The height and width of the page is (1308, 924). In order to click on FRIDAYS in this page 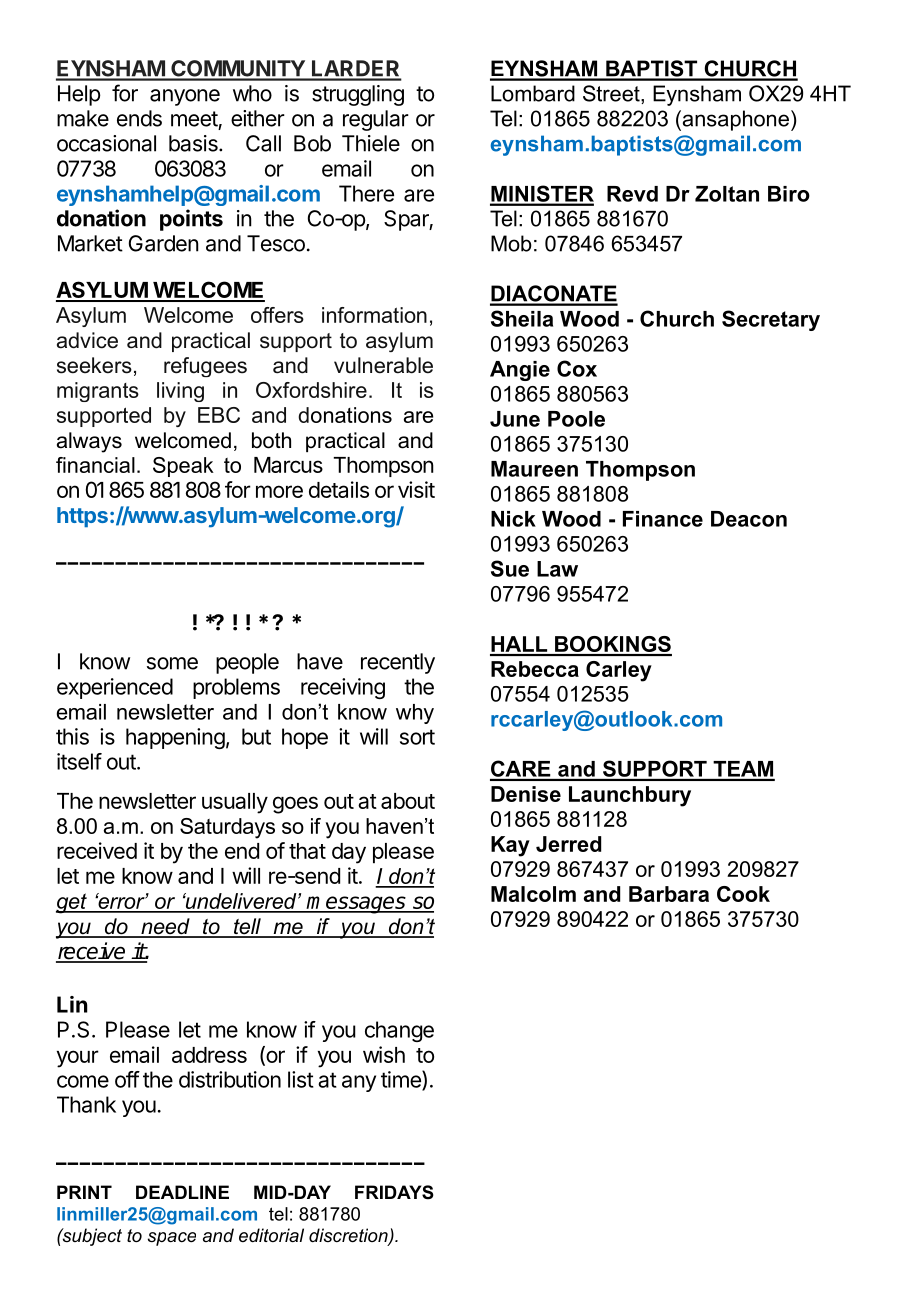, I will do `click(394, 1192)`.
